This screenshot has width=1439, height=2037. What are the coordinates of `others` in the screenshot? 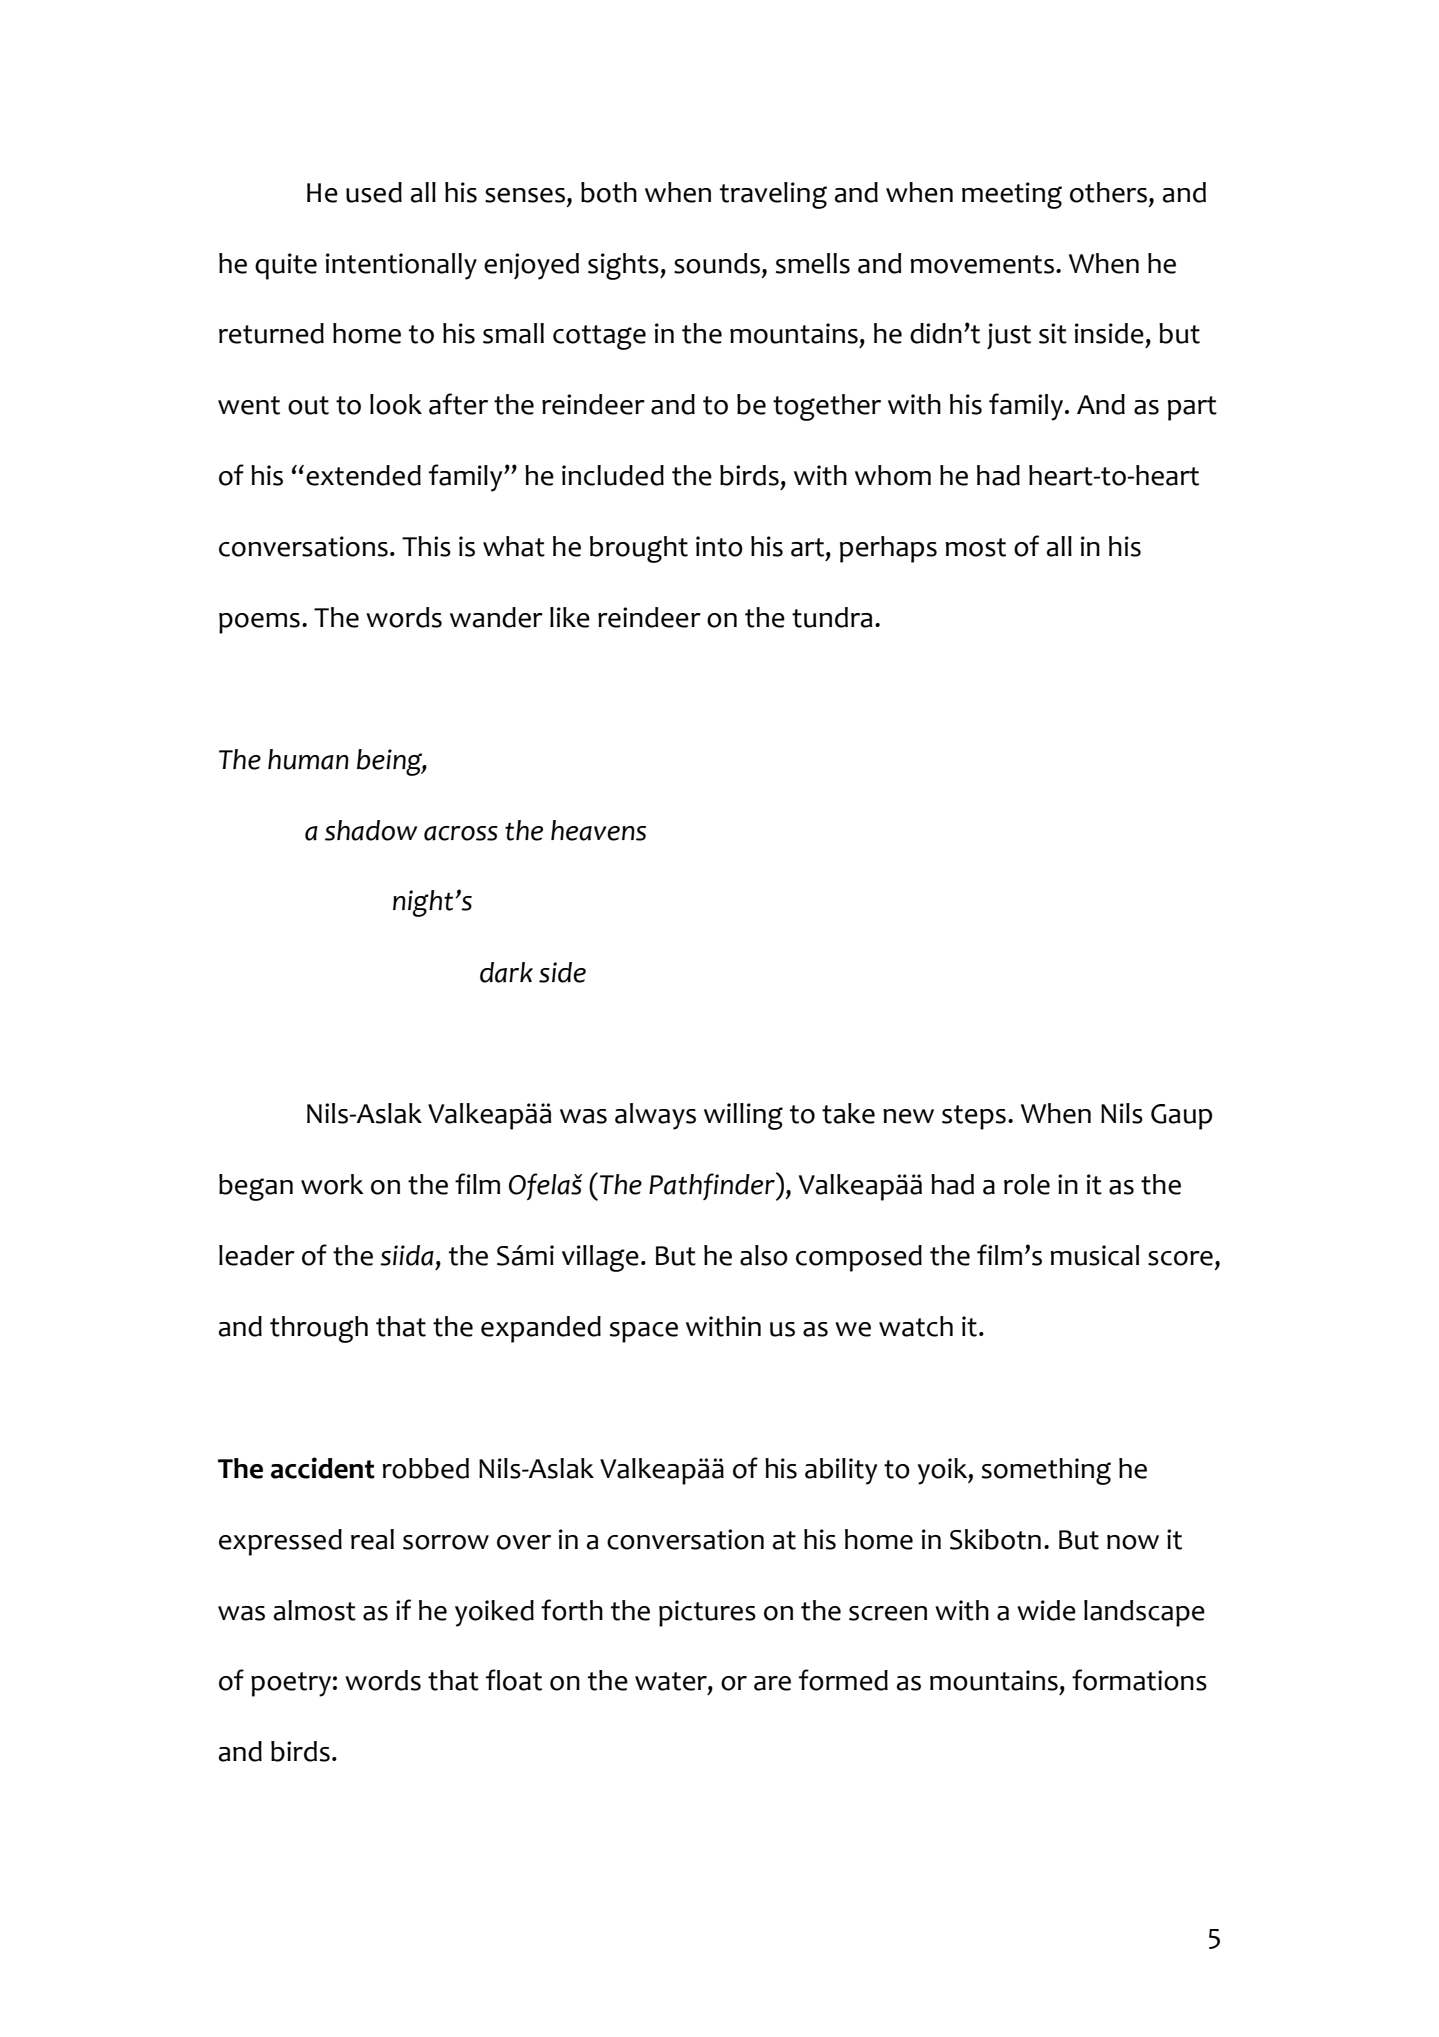 It's located at (1108, 192).
